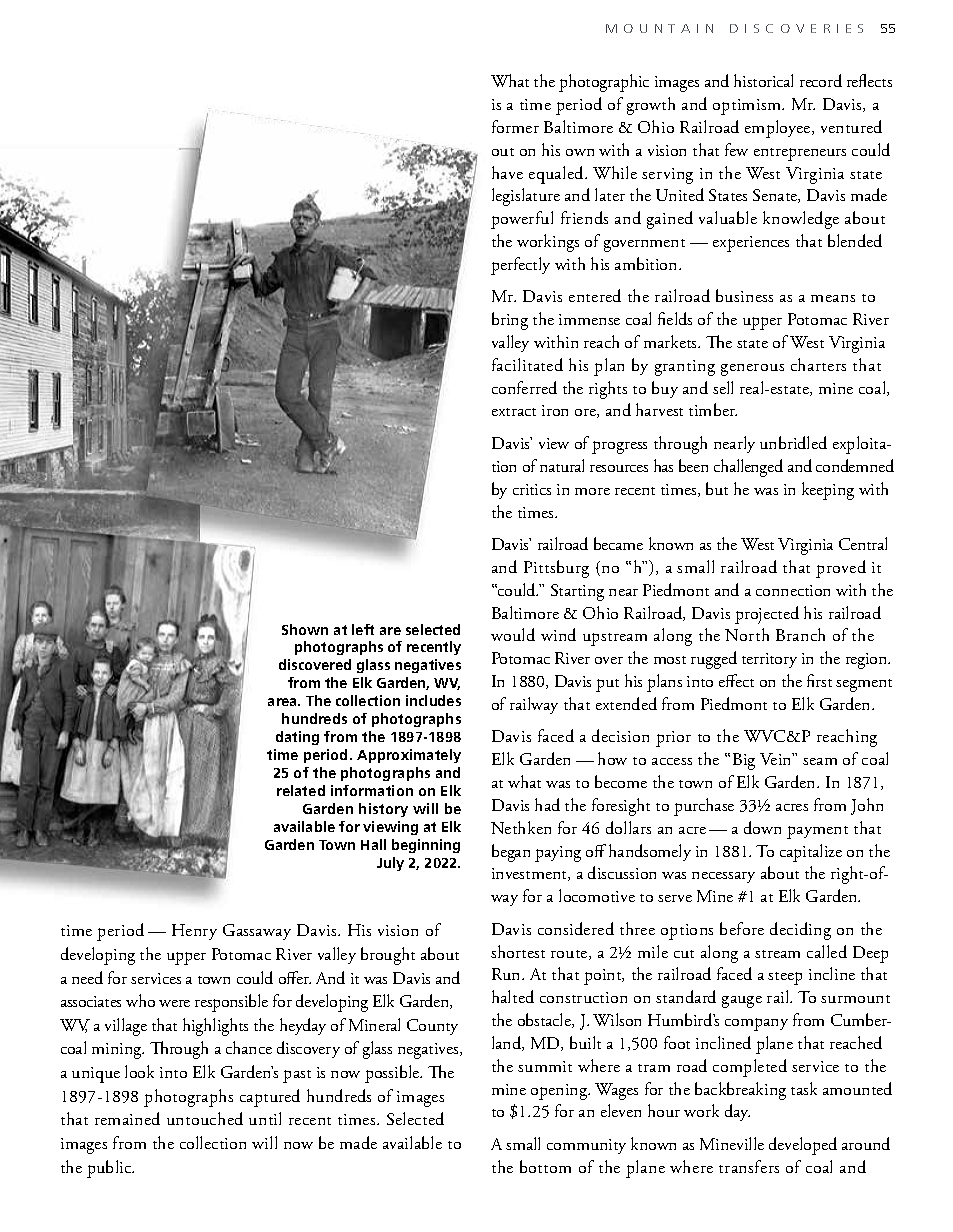 This screenshot has height=1232, width=953. I want to click on untouched, so click(205, 1118).
